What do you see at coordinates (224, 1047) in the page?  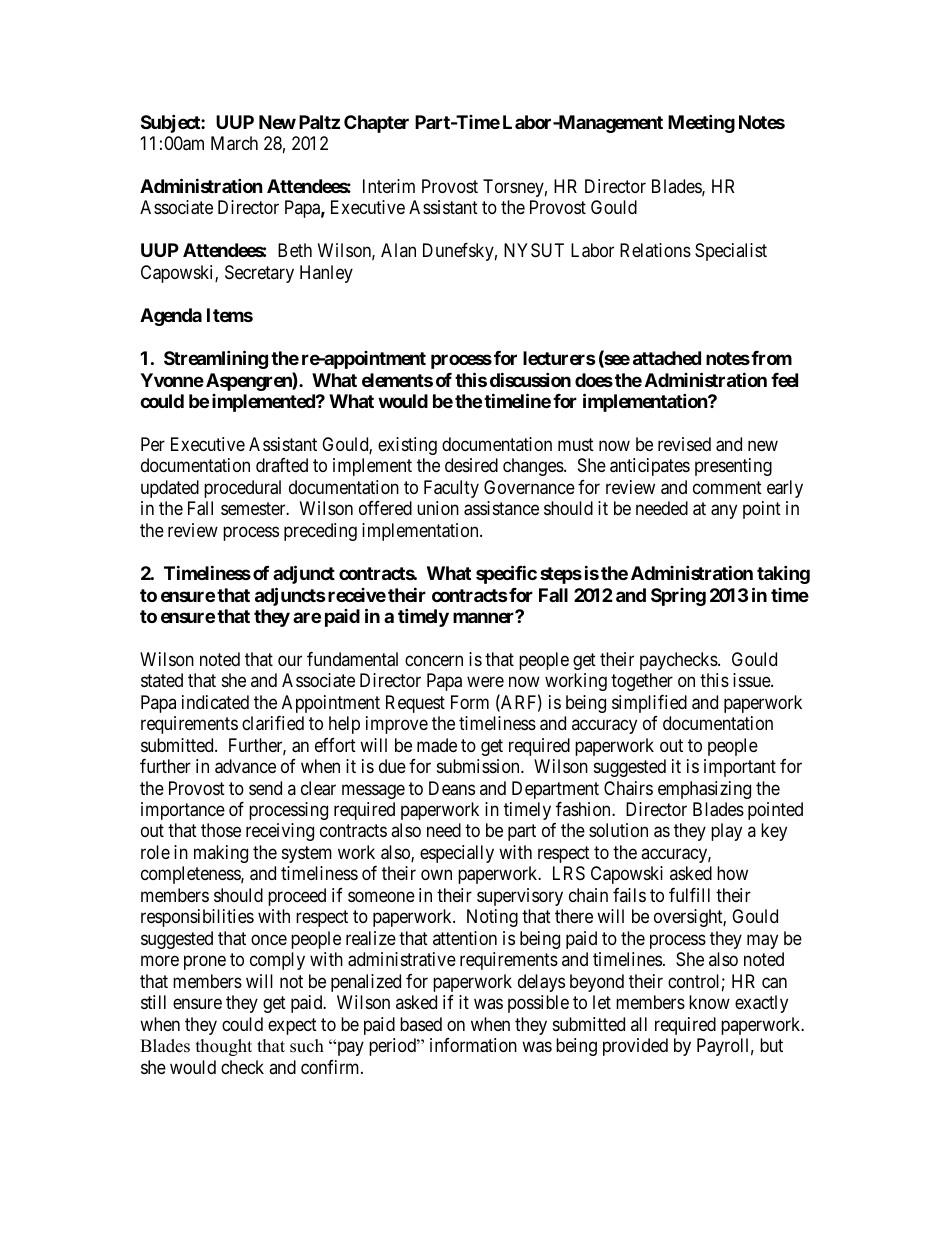 I see `thought` at bounding box center [224, 1047].
